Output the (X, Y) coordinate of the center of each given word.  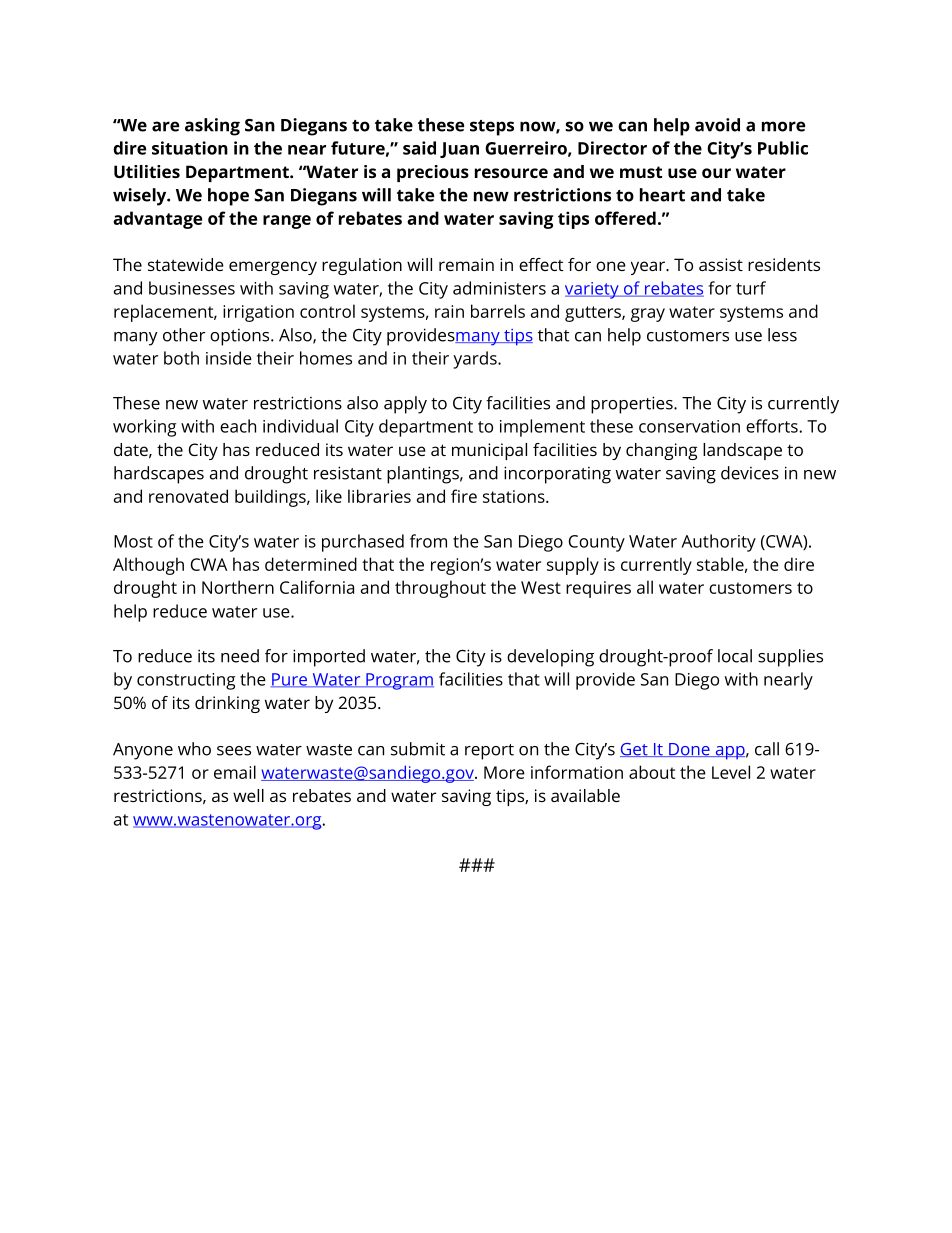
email (235, 772)
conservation (689, 426)
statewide (186, 264)
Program (399, 681)
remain (466, 264)
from (428, 541)
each (238, 426)
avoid (717, 125)
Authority (718, 543)
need (240, 656)
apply (405, 405)
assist (721, 264)
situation (190, 148)
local (735, 656)
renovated (188, 496)
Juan (459, 150)
